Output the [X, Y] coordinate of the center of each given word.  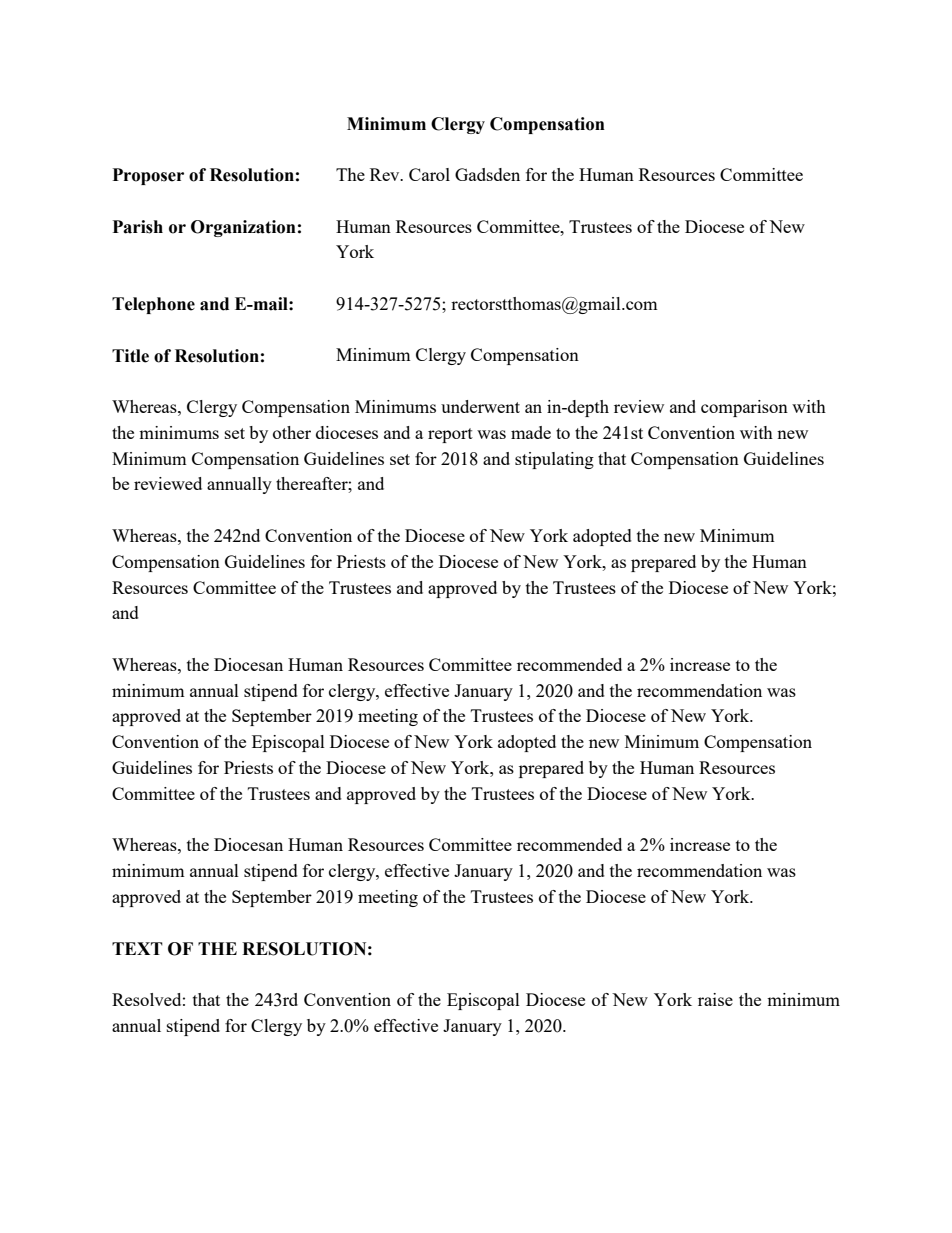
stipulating [554, 460]
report [450, 435]
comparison [744, 408]
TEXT [137, 948]
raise [715, 999]
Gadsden [487, 174]
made [531, 432]
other [292, 432]
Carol [429, 174]
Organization [243, 228]
